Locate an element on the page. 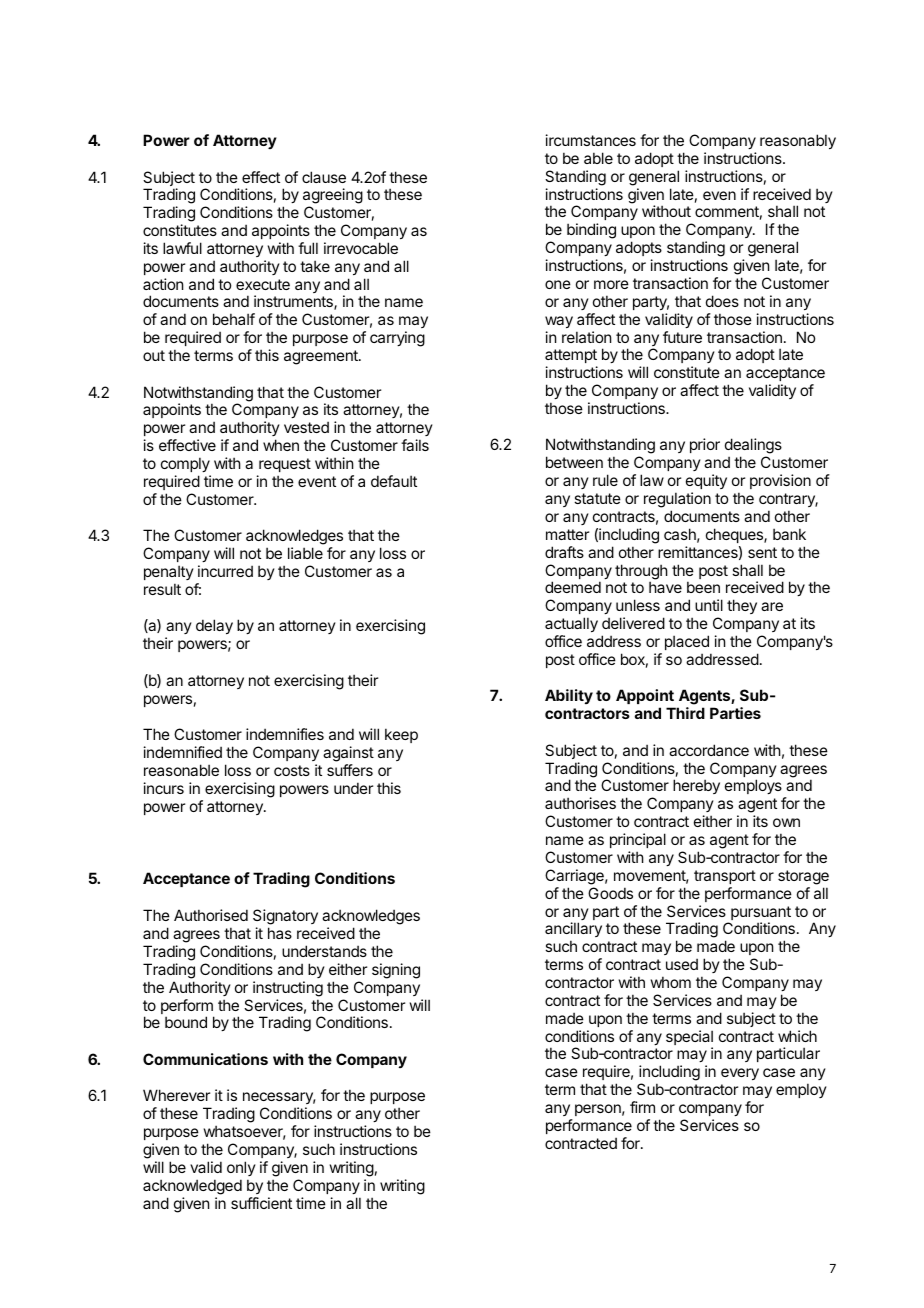 Image resolution: width=924 pixels, height=1308 pixels. firm is located at coordinates (642, 1107).
